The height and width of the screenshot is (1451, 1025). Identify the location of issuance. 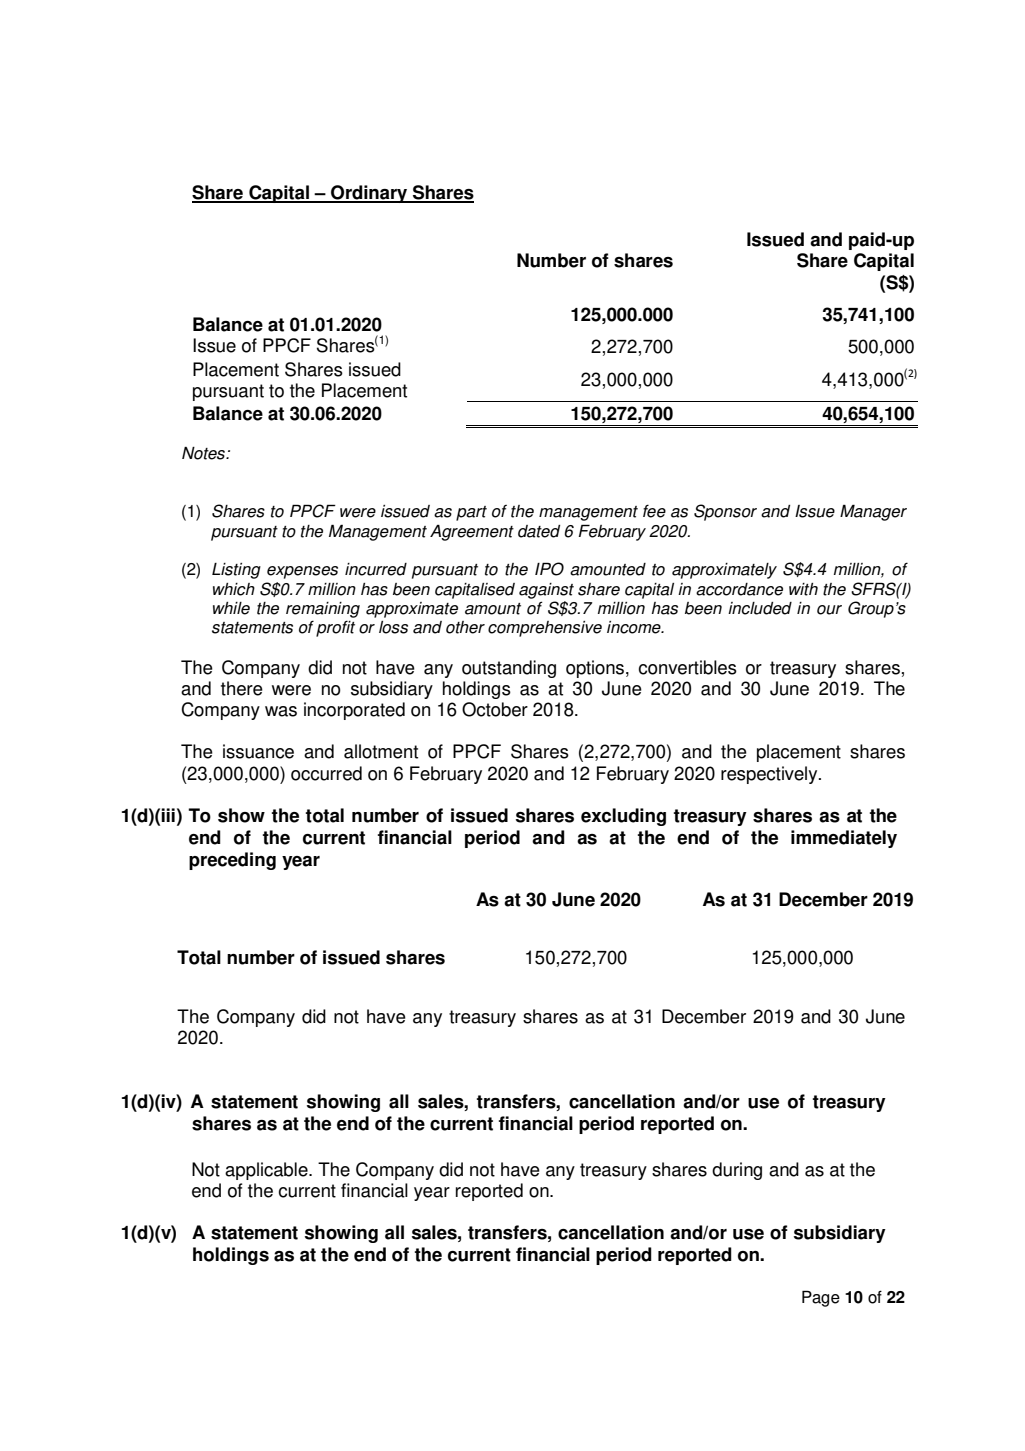
(258, 751).
